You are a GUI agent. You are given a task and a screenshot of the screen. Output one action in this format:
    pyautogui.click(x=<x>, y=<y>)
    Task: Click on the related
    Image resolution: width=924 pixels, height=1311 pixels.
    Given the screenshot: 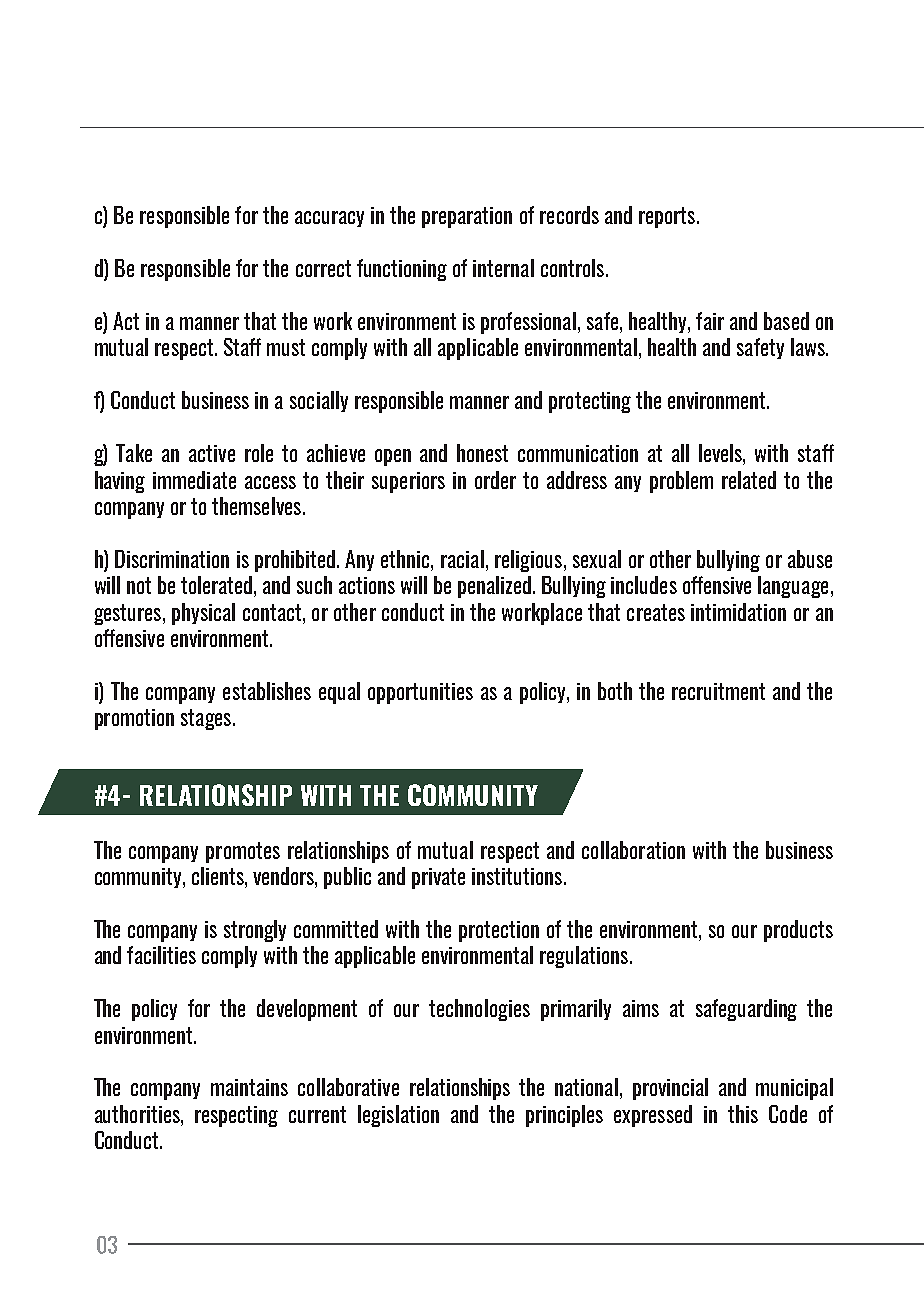 What is the action you would take?
    pyautogui.click(x=749, y=480)
